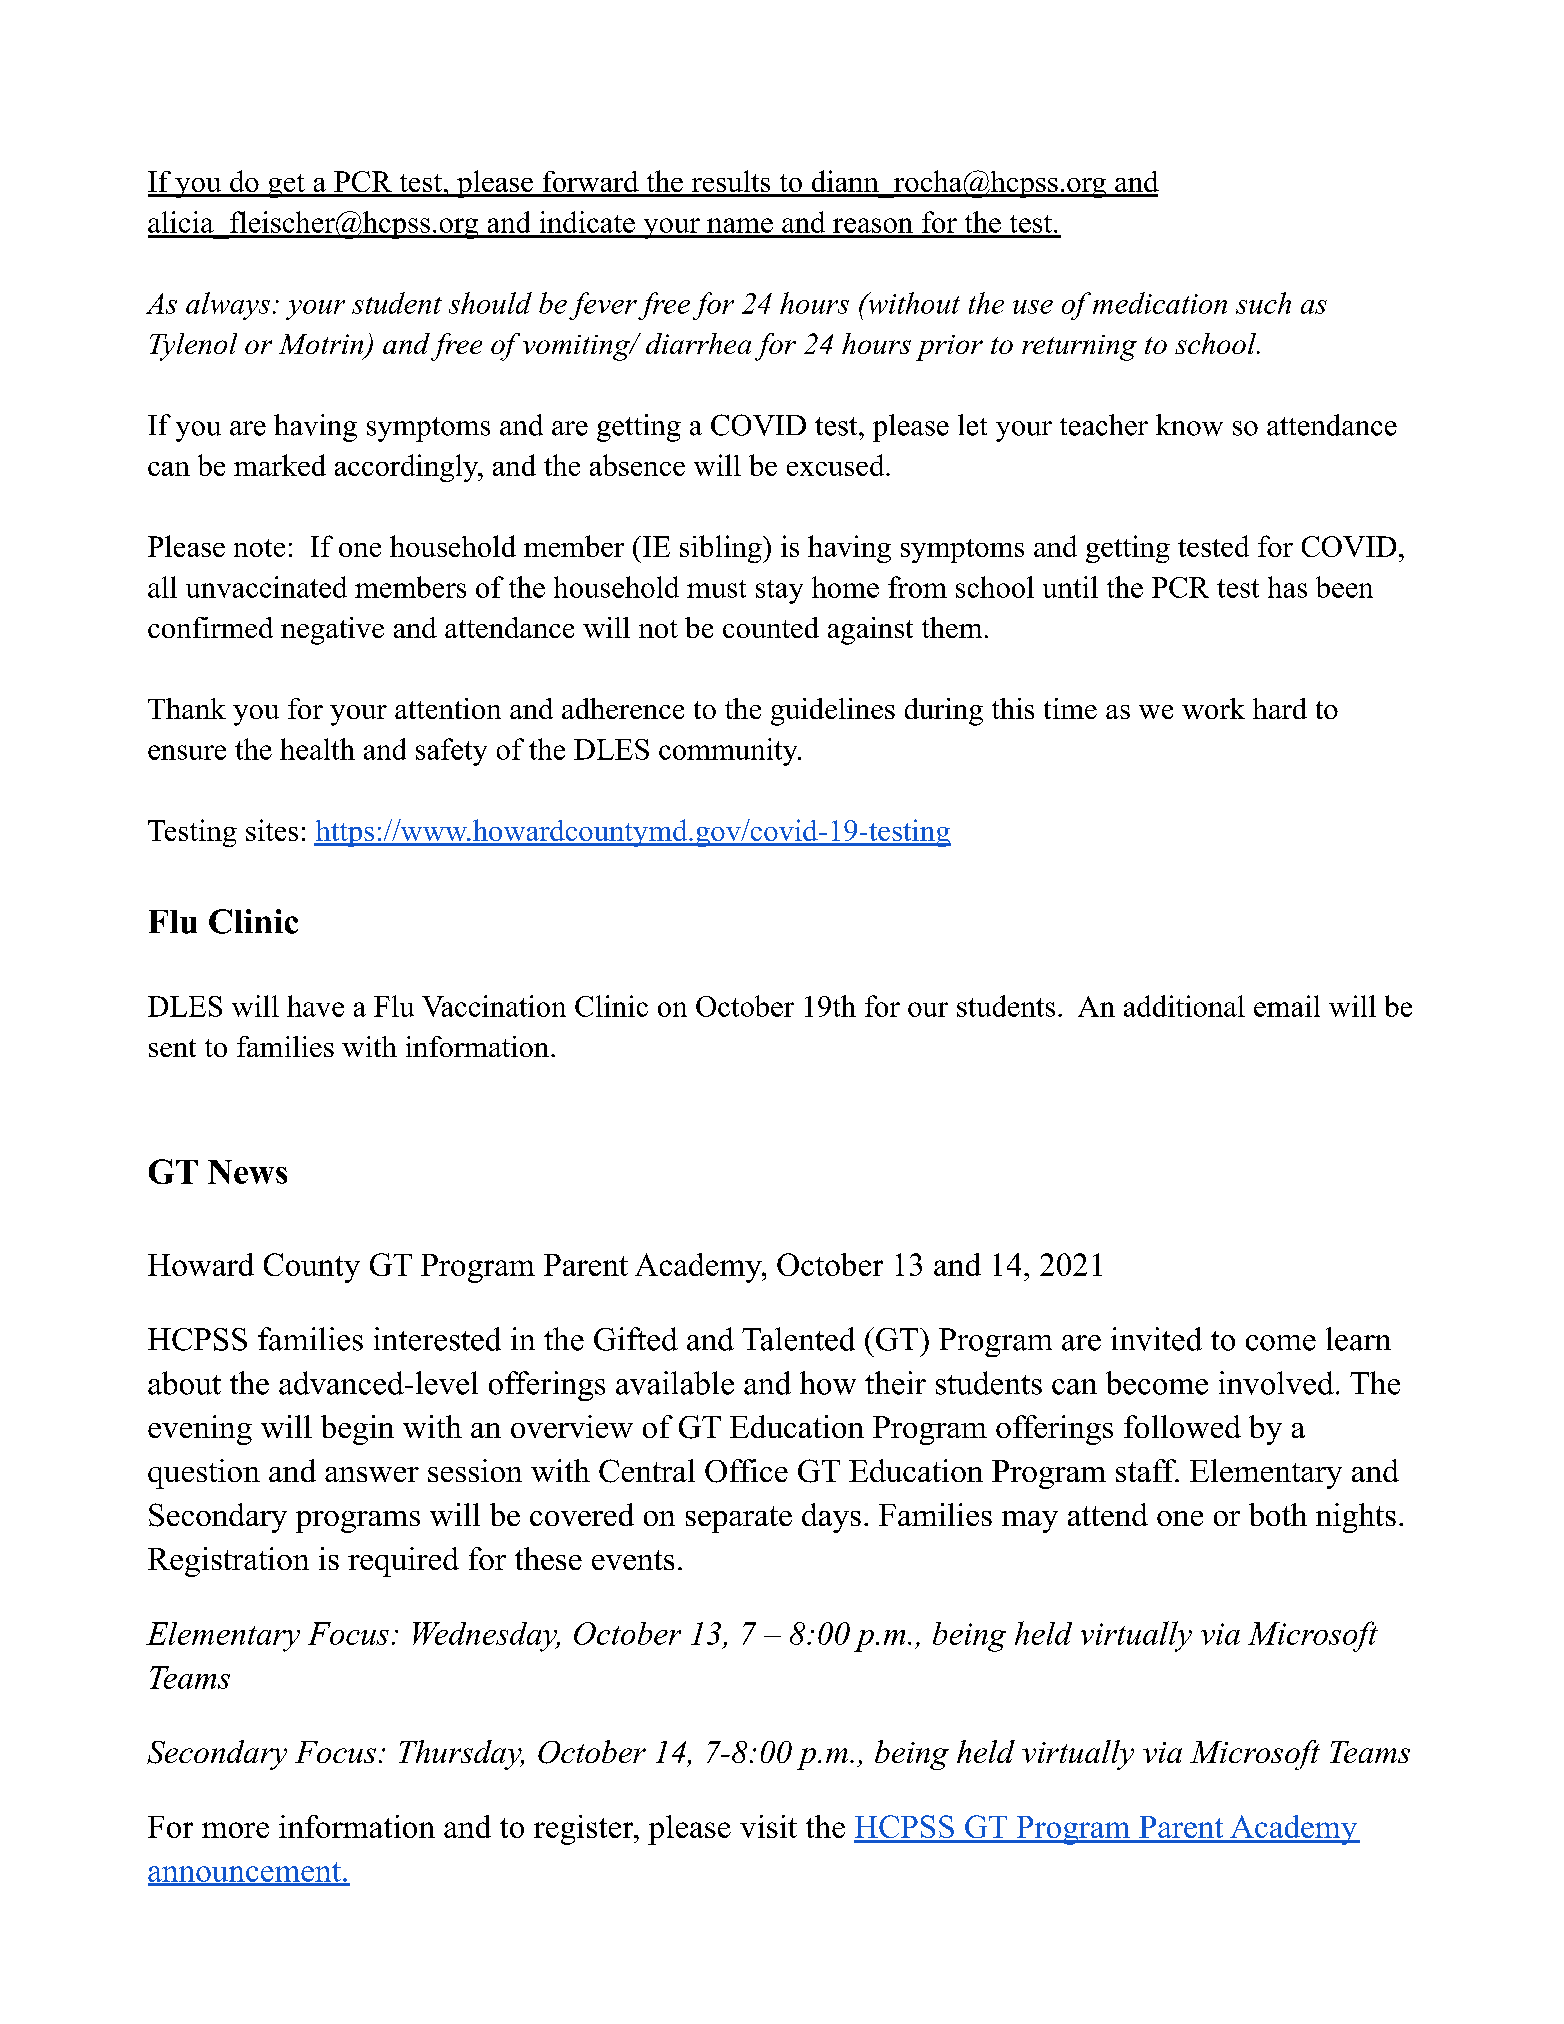 This screenshot has height=2024, width=1564. Describe the element at coordinates (494, 1006) in the screenshot. I see `Vaccination` at that location.
